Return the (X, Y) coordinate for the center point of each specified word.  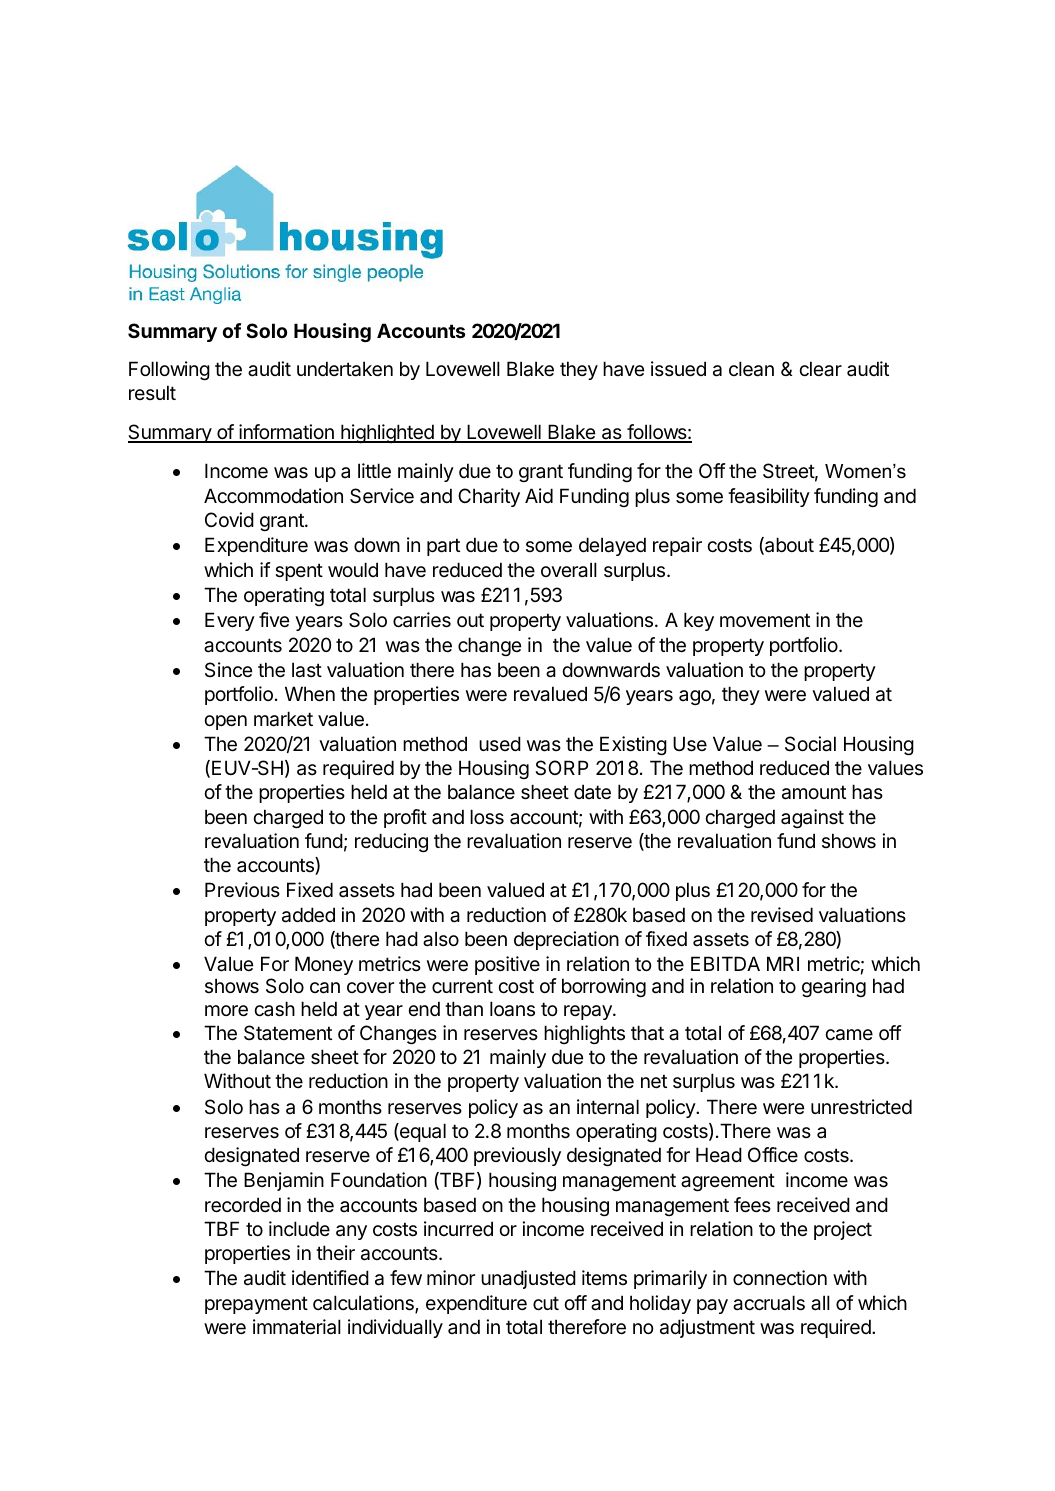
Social (810, 744)
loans (512, 1009)
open (225, 722)
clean (751, 369)
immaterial (297, 1327)
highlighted (387, 433)
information (286, 433)
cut (546, 1303)
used (500, 743)
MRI (783, 963)
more (226, 1011)
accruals (769, 1303)
